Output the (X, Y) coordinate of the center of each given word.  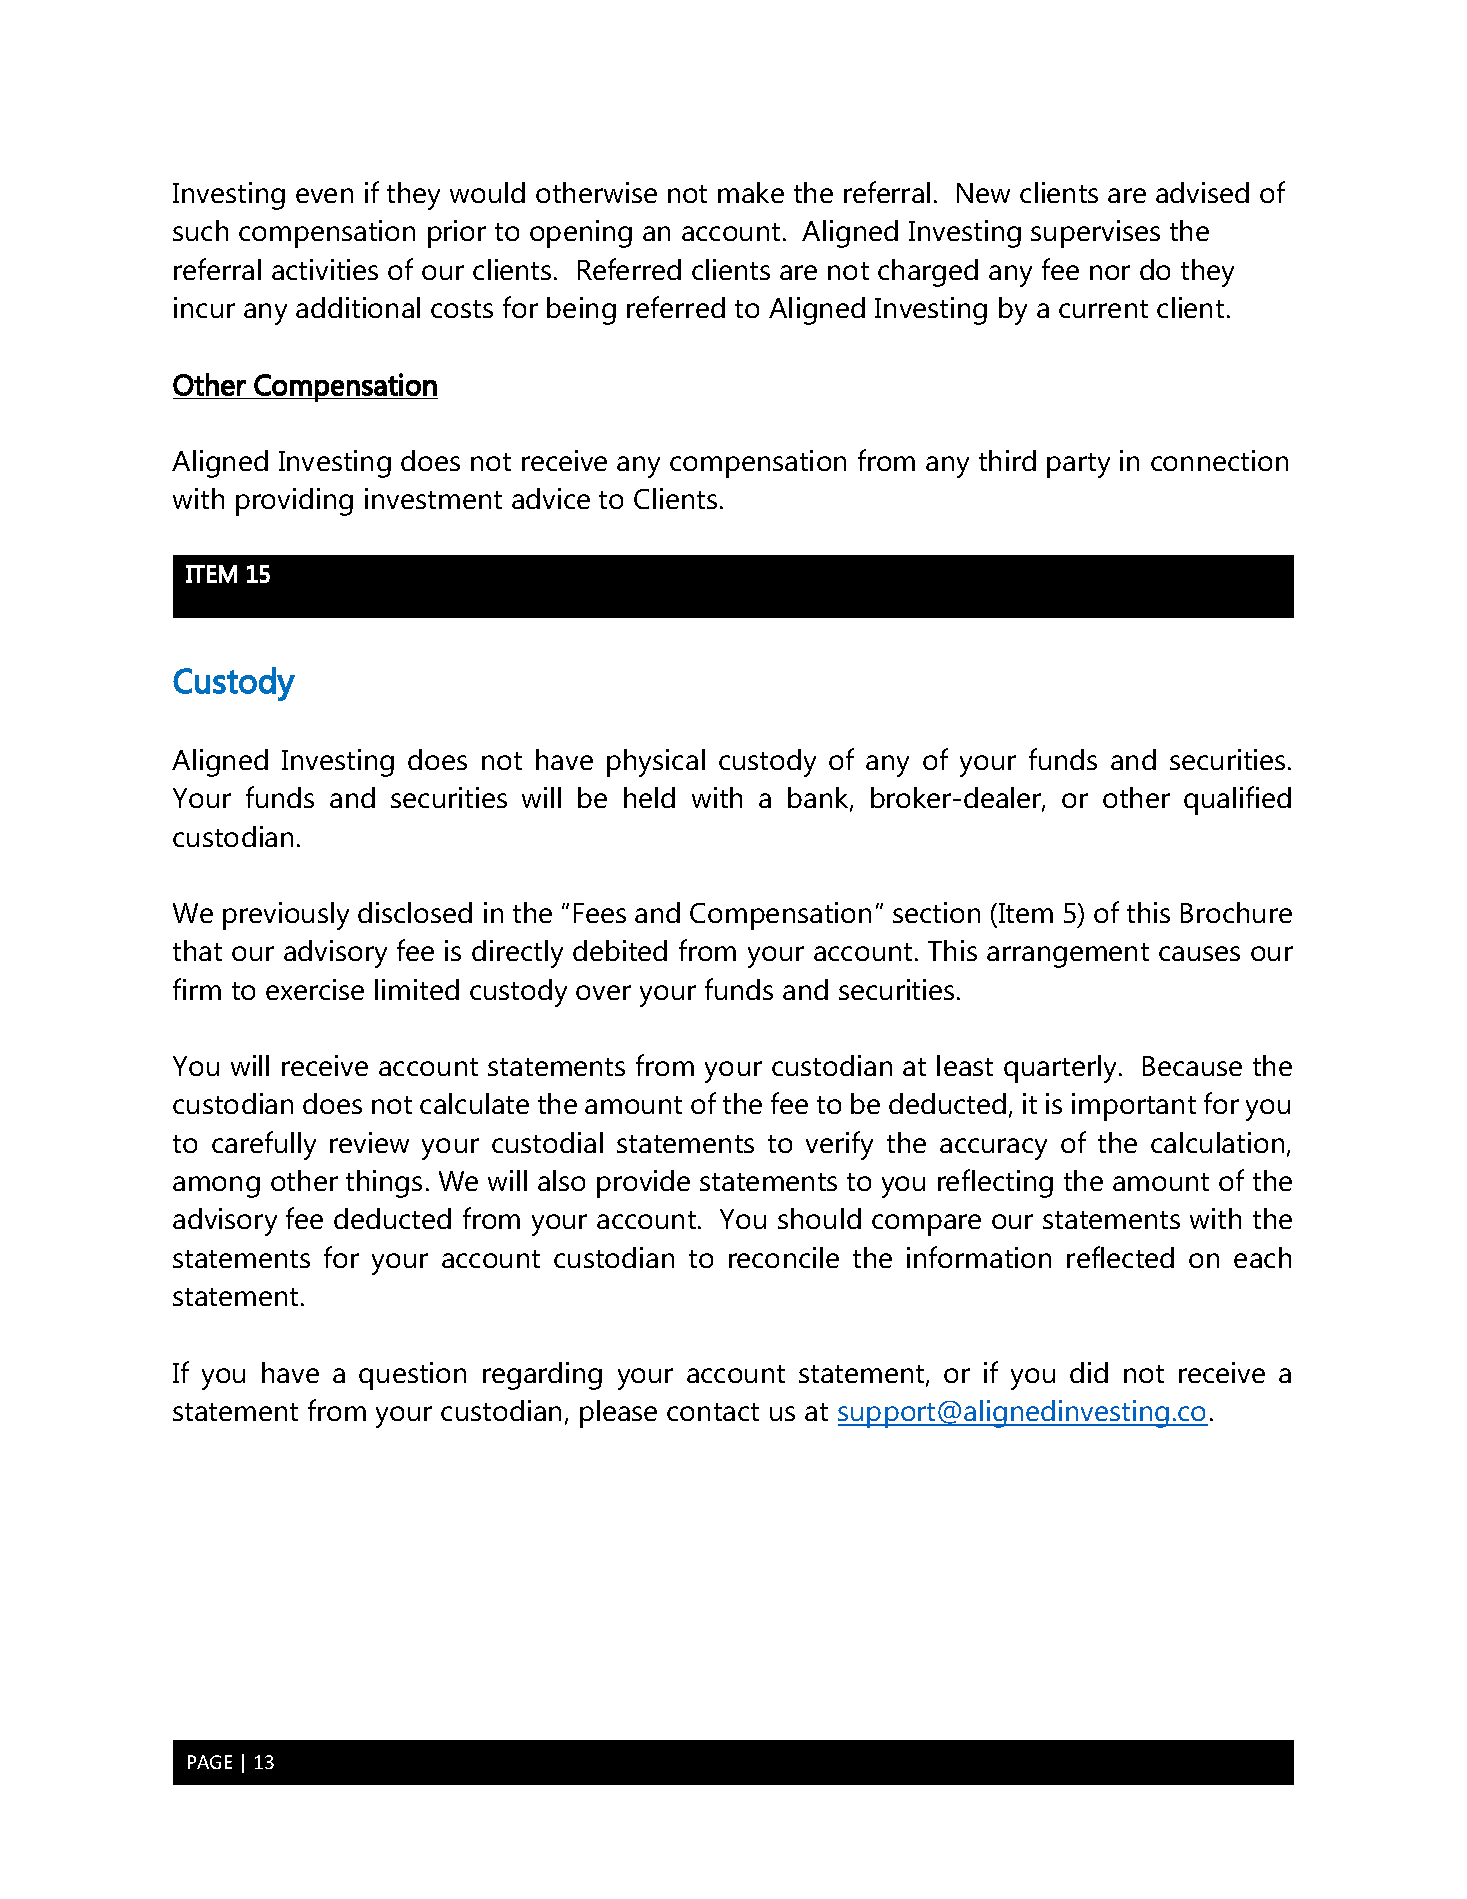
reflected (1120, 1257)
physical (656, 763)
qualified (1237, 800)
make (751, 192)
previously (286, 916)
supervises (1095, 234)
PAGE (210, 1762)
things (384, 1184)
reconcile (784, 1257)
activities (325, 269)
